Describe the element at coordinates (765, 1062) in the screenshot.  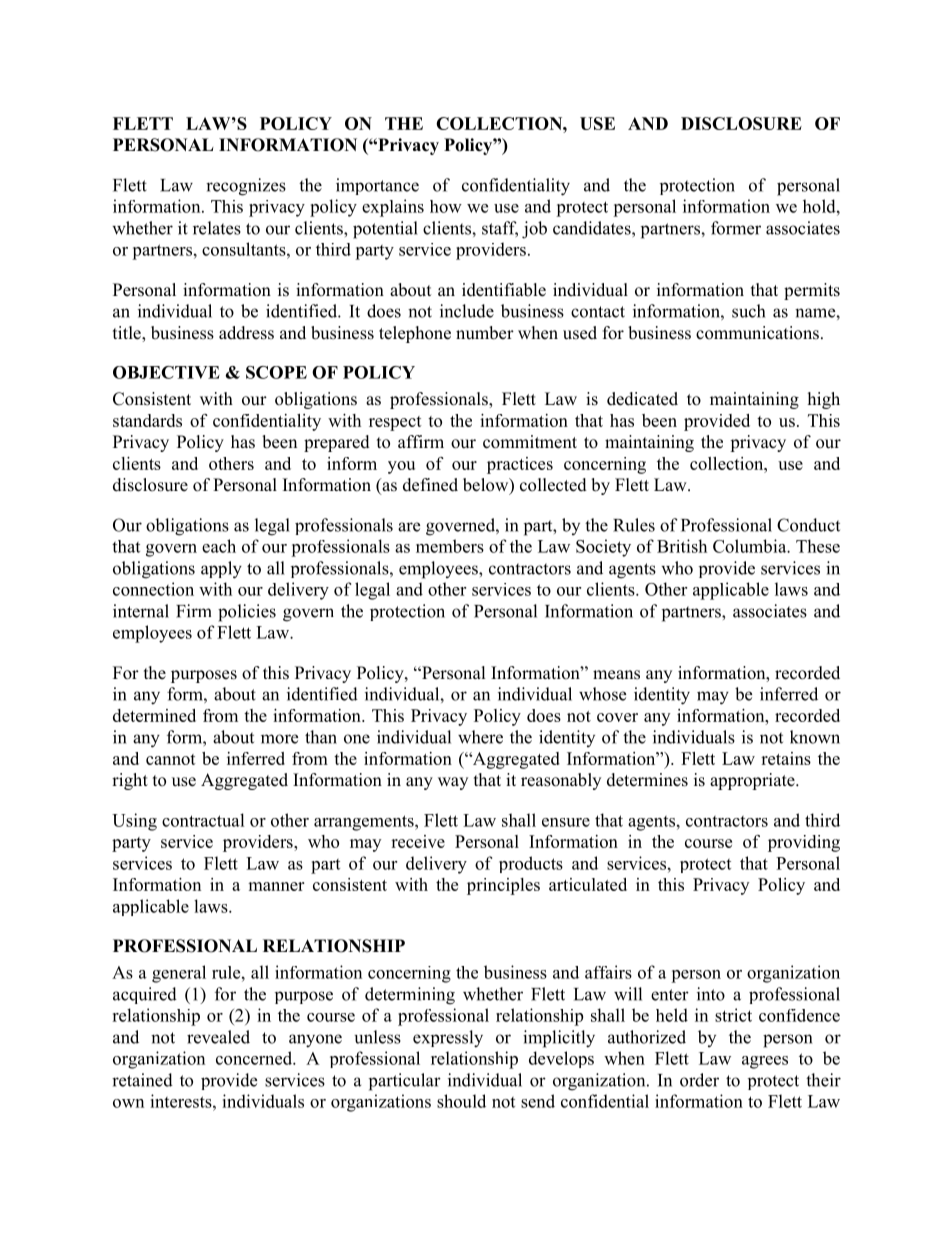
I see `agrees` at that location.
